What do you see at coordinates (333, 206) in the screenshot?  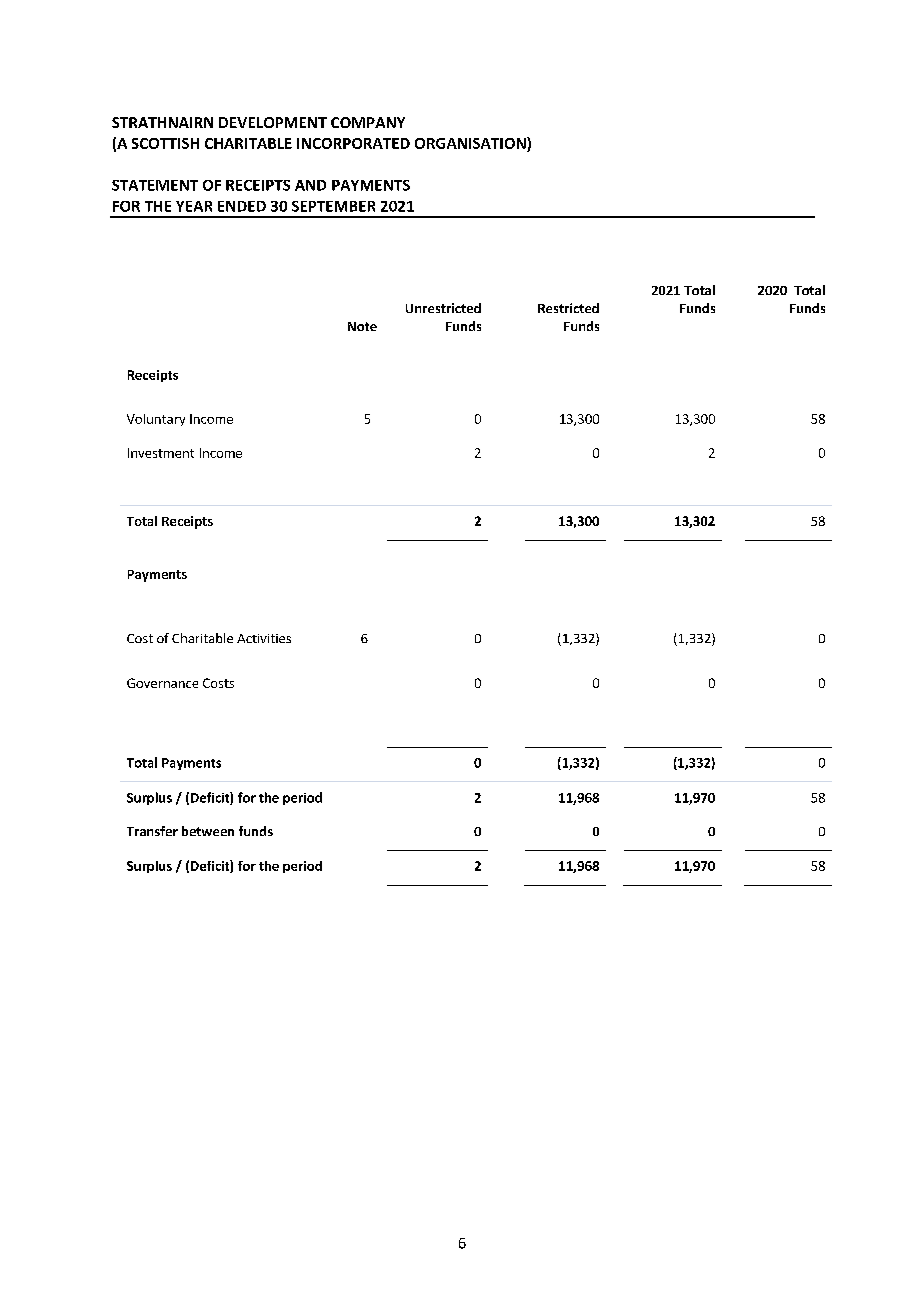 I see `SEPTEMBER` at bounding box center [333, 206].
